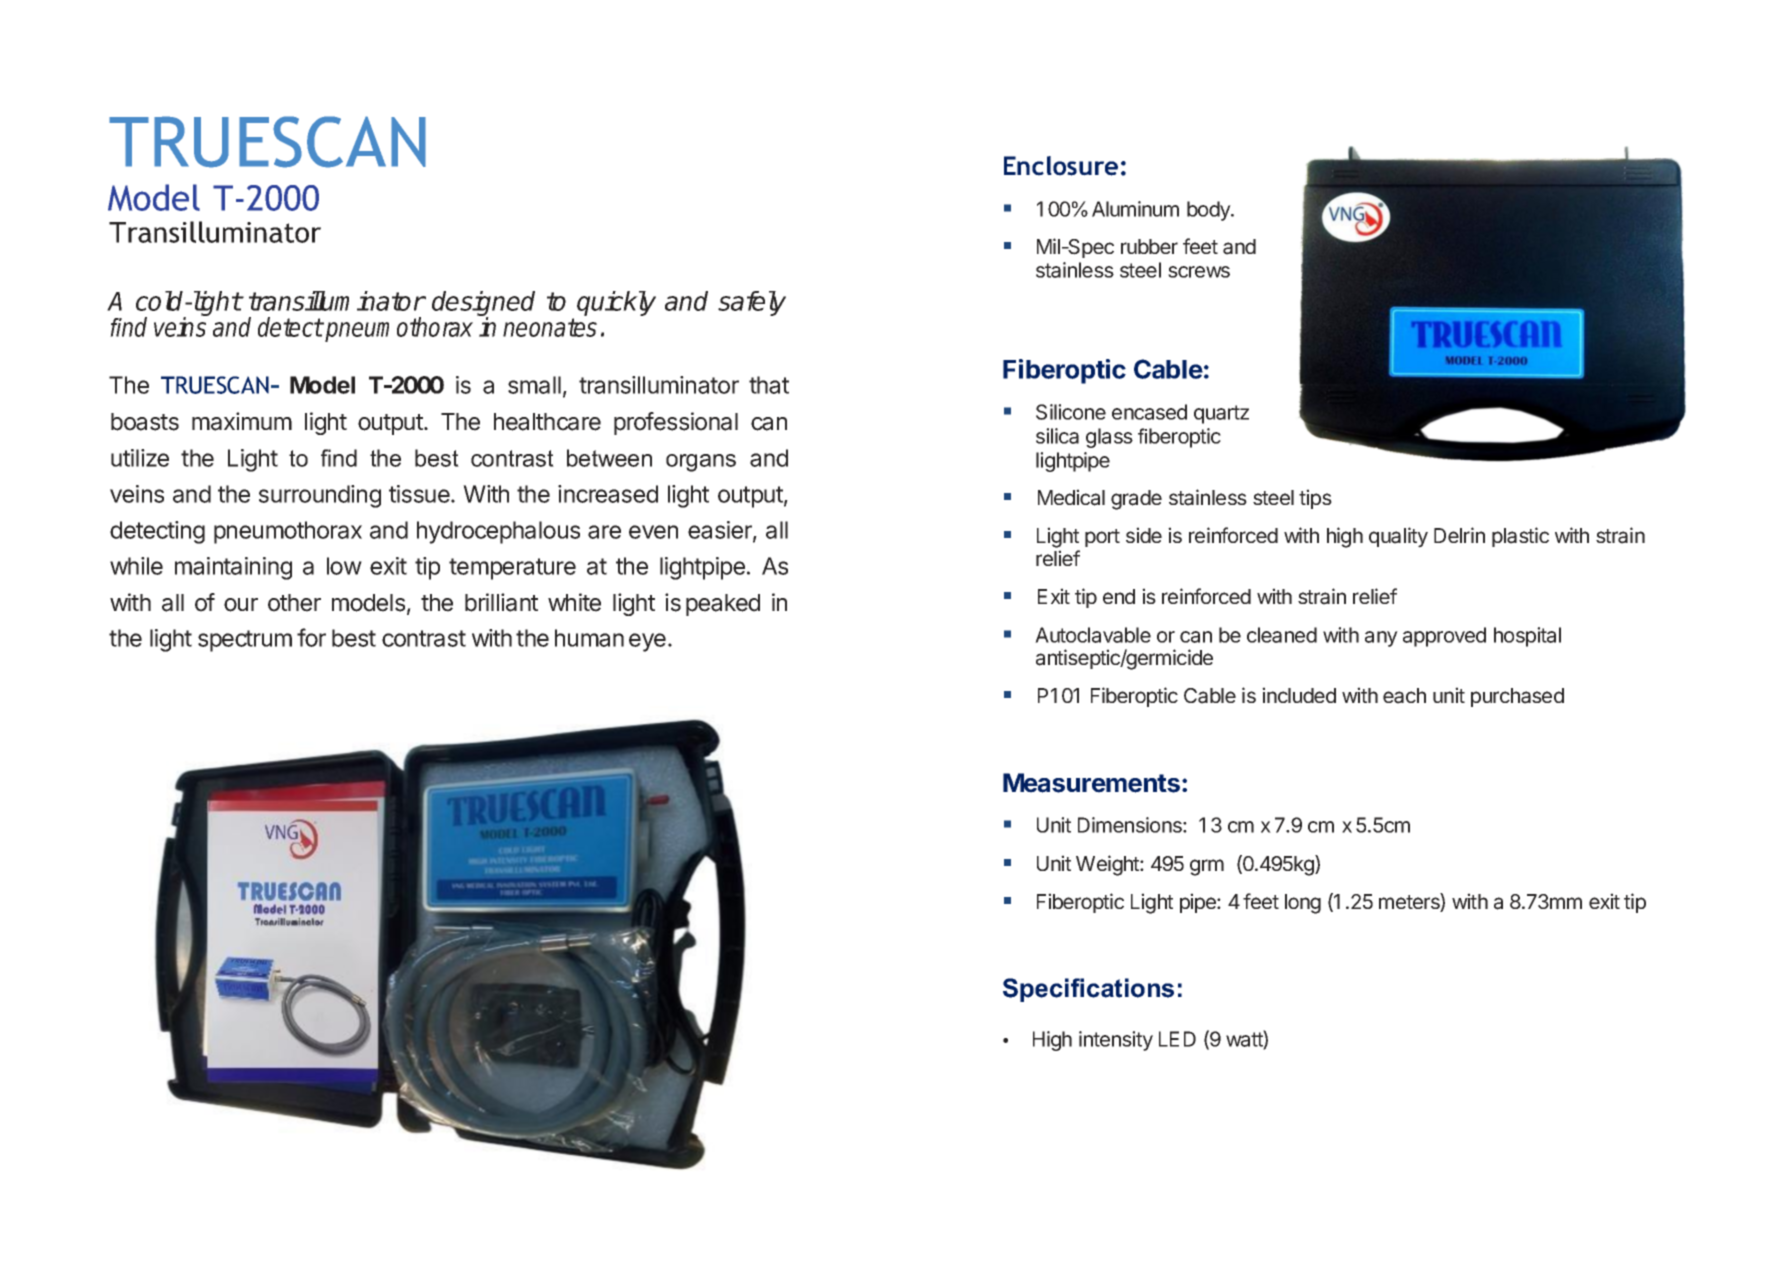 Image resolution: width=1789 pixels, height=1268 pixels. What do you see at coordinates (483, 305) in the document?
I see `designed` at bounding box center [483, 305].
